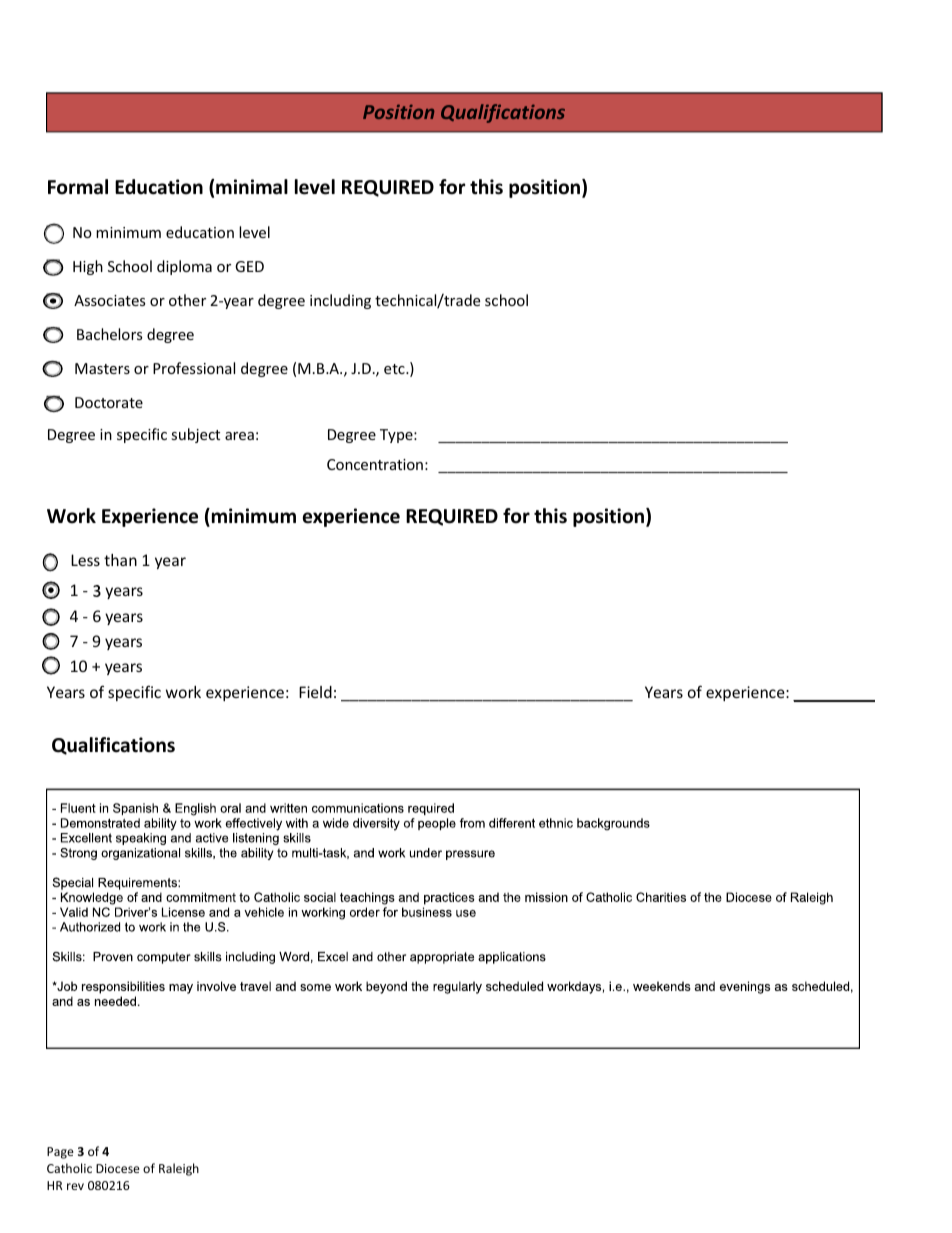  I want to click on Raleigh, so click(179, 1169).
